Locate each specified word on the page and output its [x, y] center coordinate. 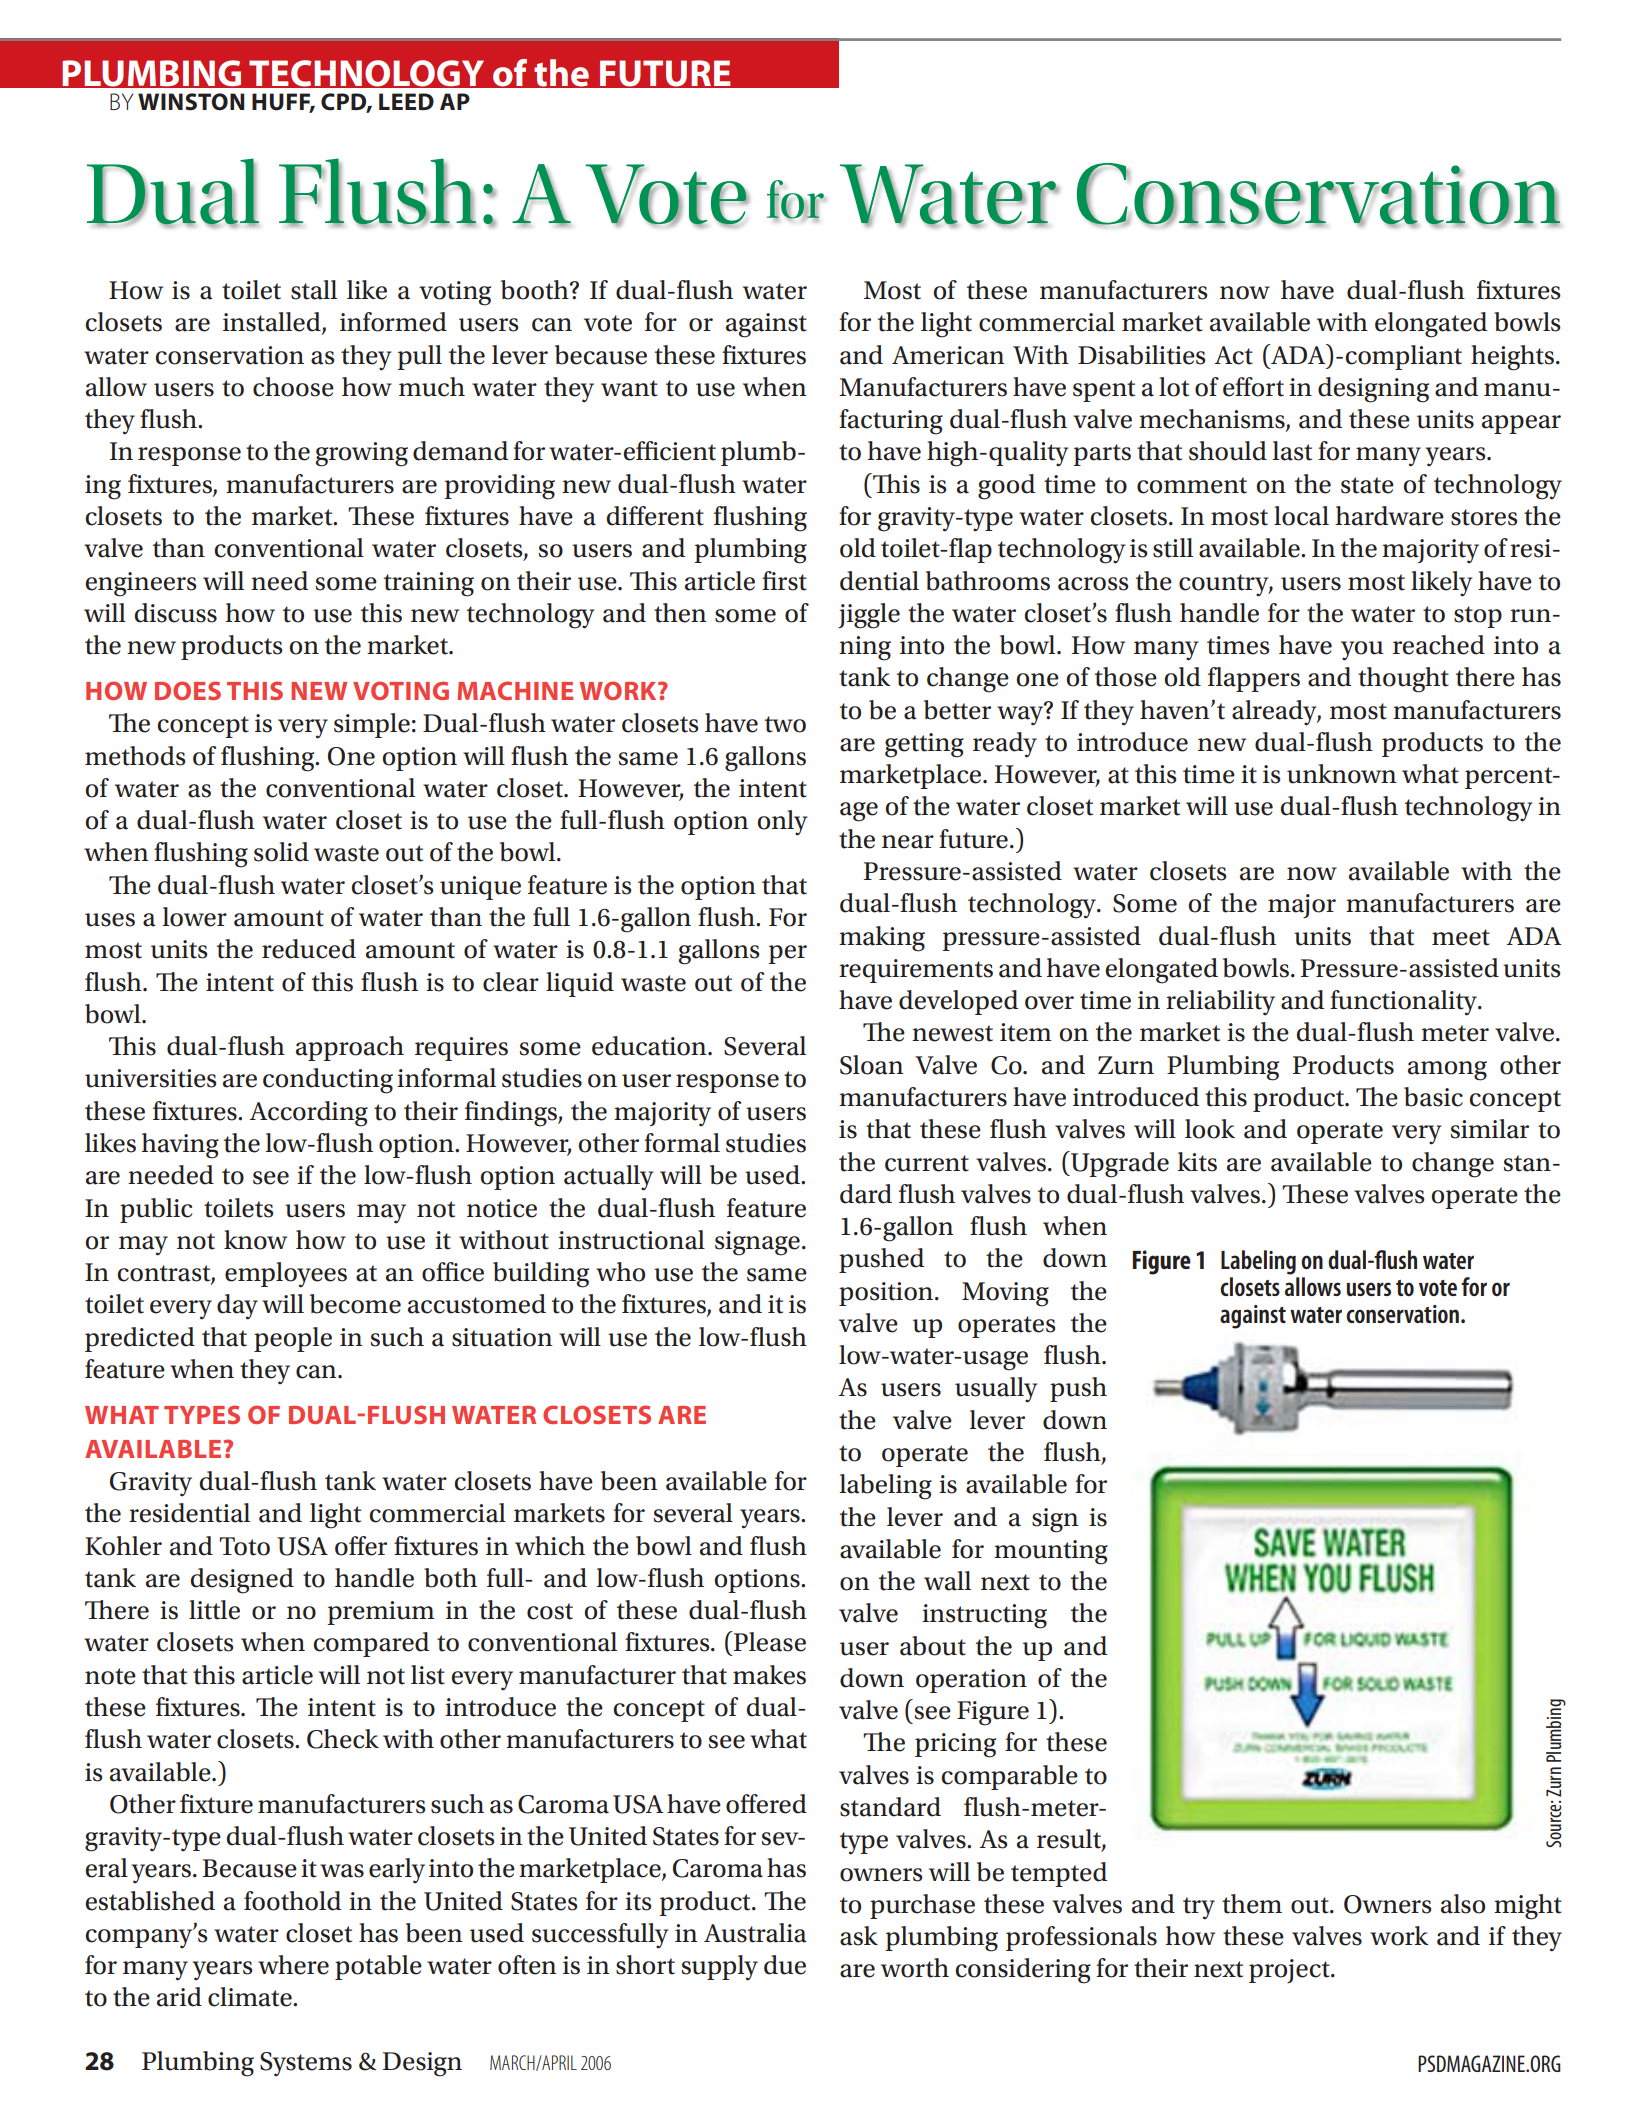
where [293, 1965]
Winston [191, 102]
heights [1514, 358]
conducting [328, 1081]
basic [1433, 1097]
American [948, 355]
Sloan [872, 1065]
